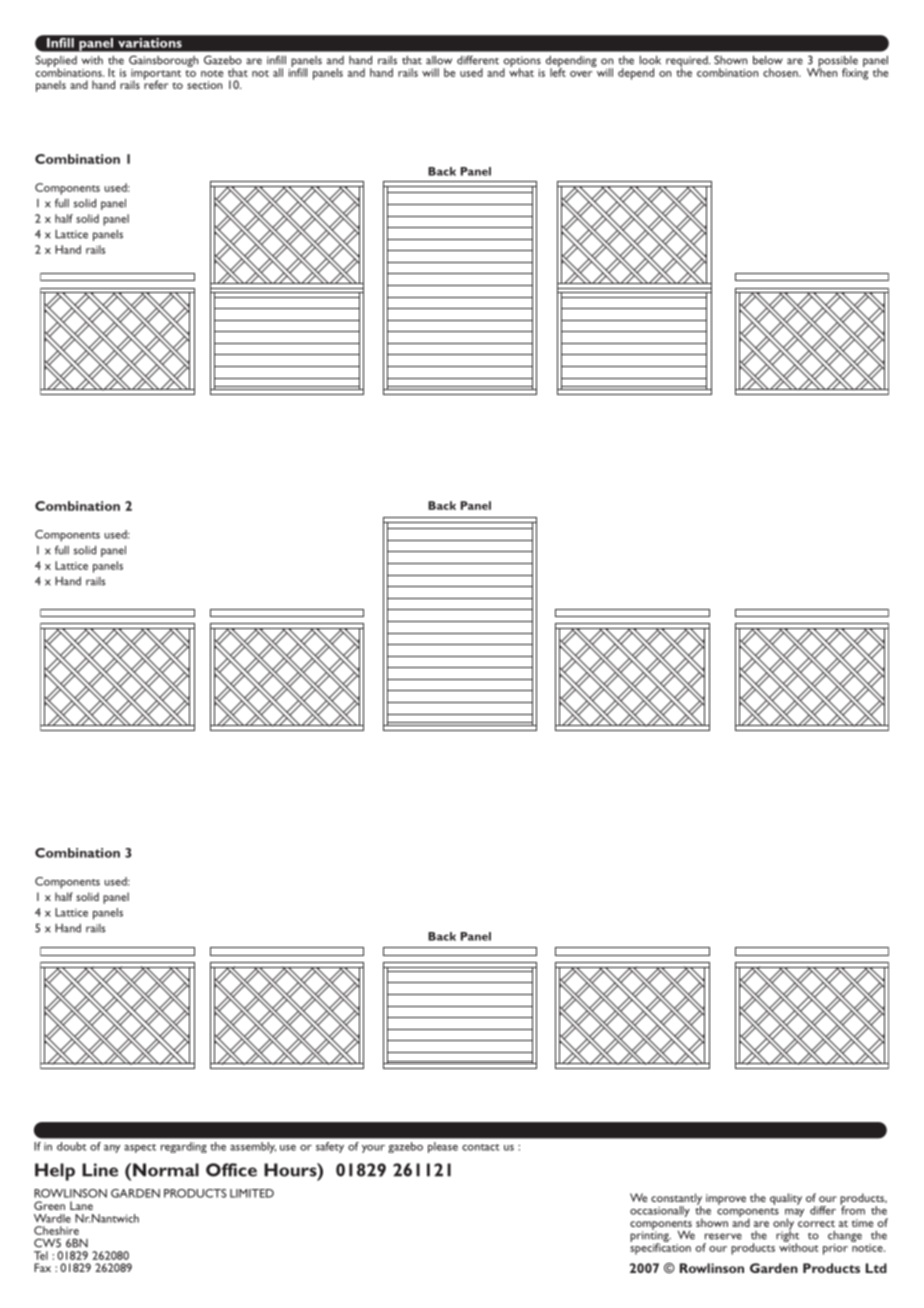 The image size is (924, 1308). Describe the element at coordinates (443, 1147) in the image. I see `please` at that location.
